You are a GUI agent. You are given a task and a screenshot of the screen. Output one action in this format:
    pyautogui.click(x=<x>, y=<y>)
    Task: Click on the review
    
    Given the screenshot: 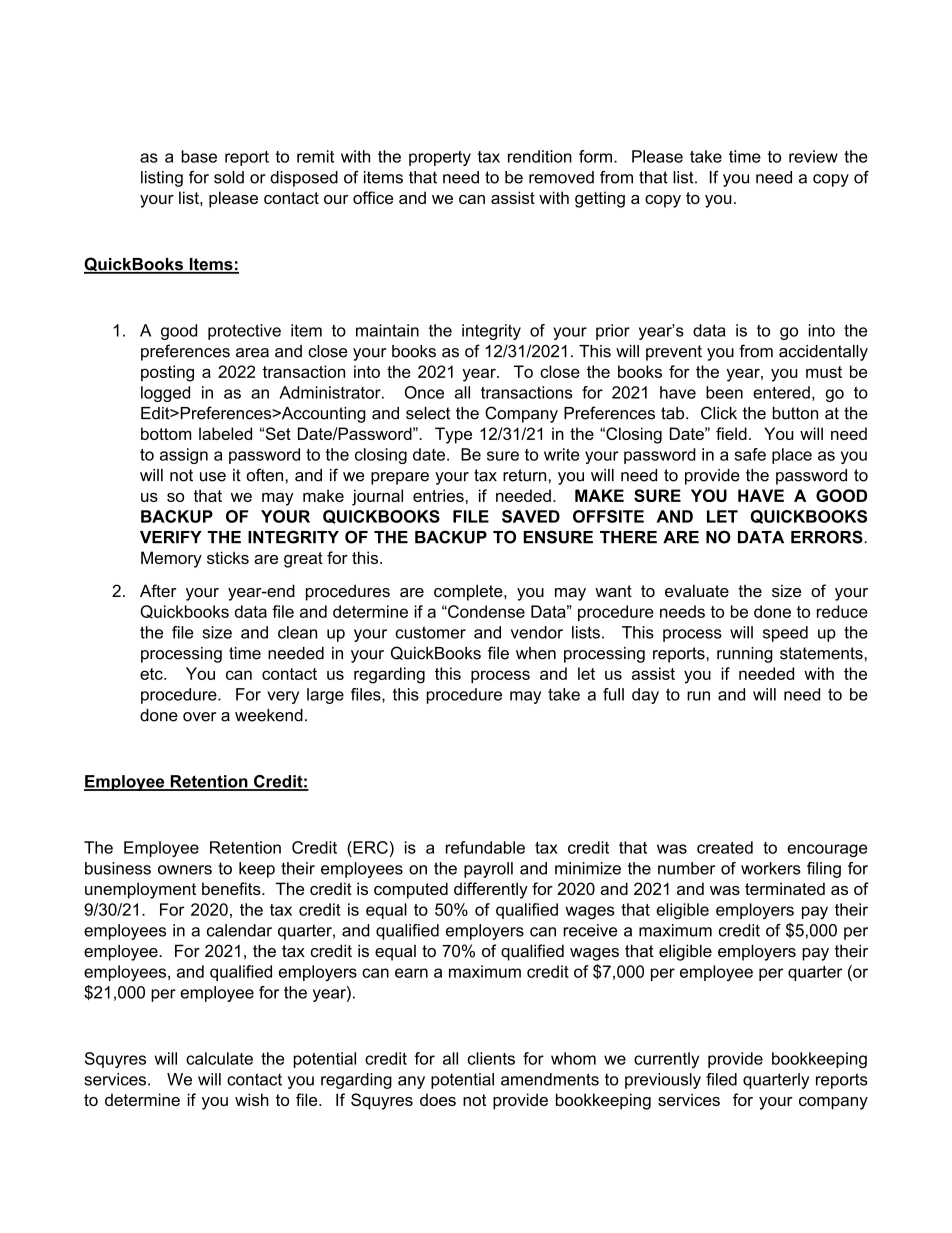 What is the action you would take?
    pyautogui.click(x=813, y=156)
